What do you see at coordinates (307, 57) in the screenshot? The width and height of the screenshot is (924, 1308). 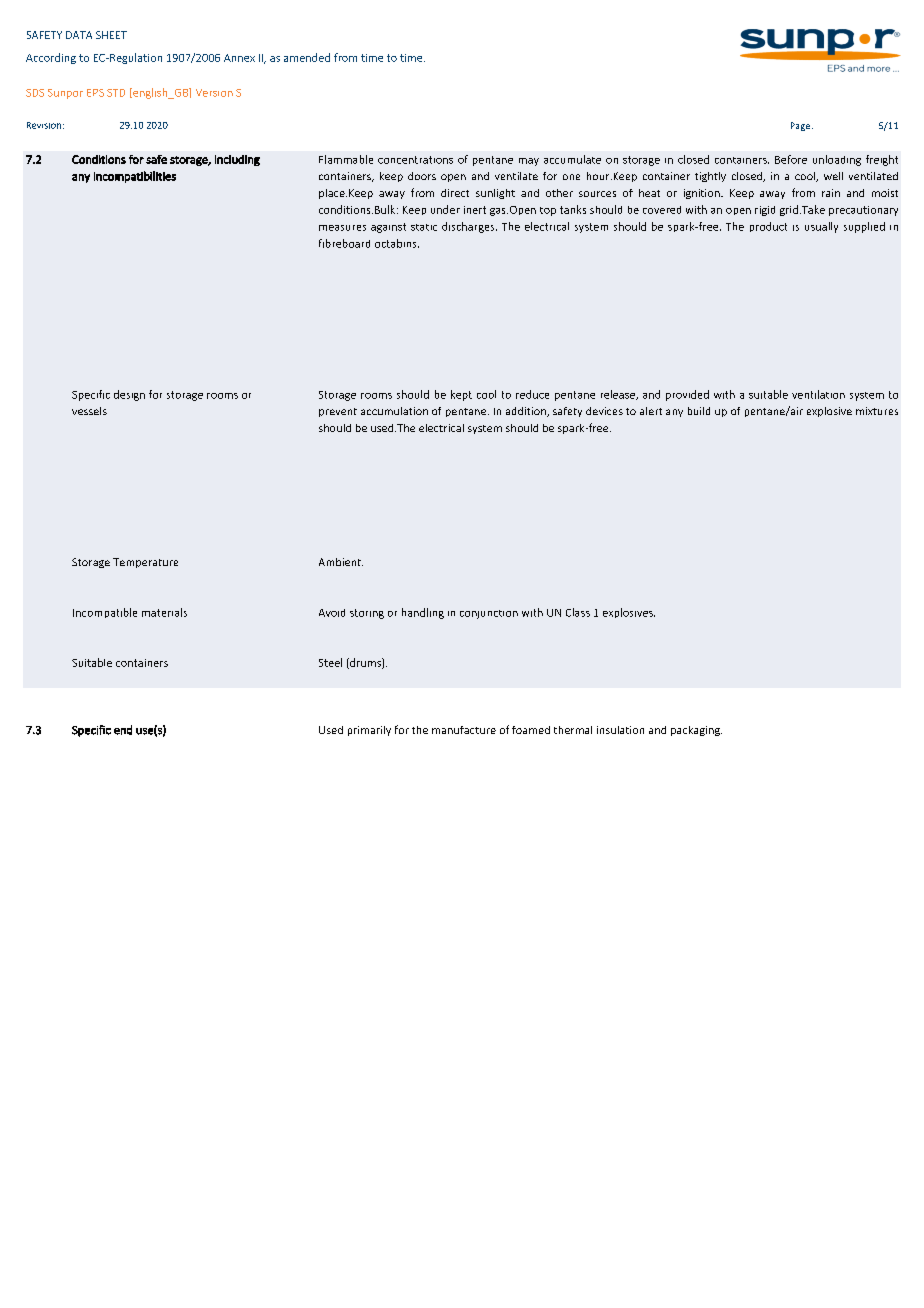 I see `amended` at bounding box center [307, 57].
